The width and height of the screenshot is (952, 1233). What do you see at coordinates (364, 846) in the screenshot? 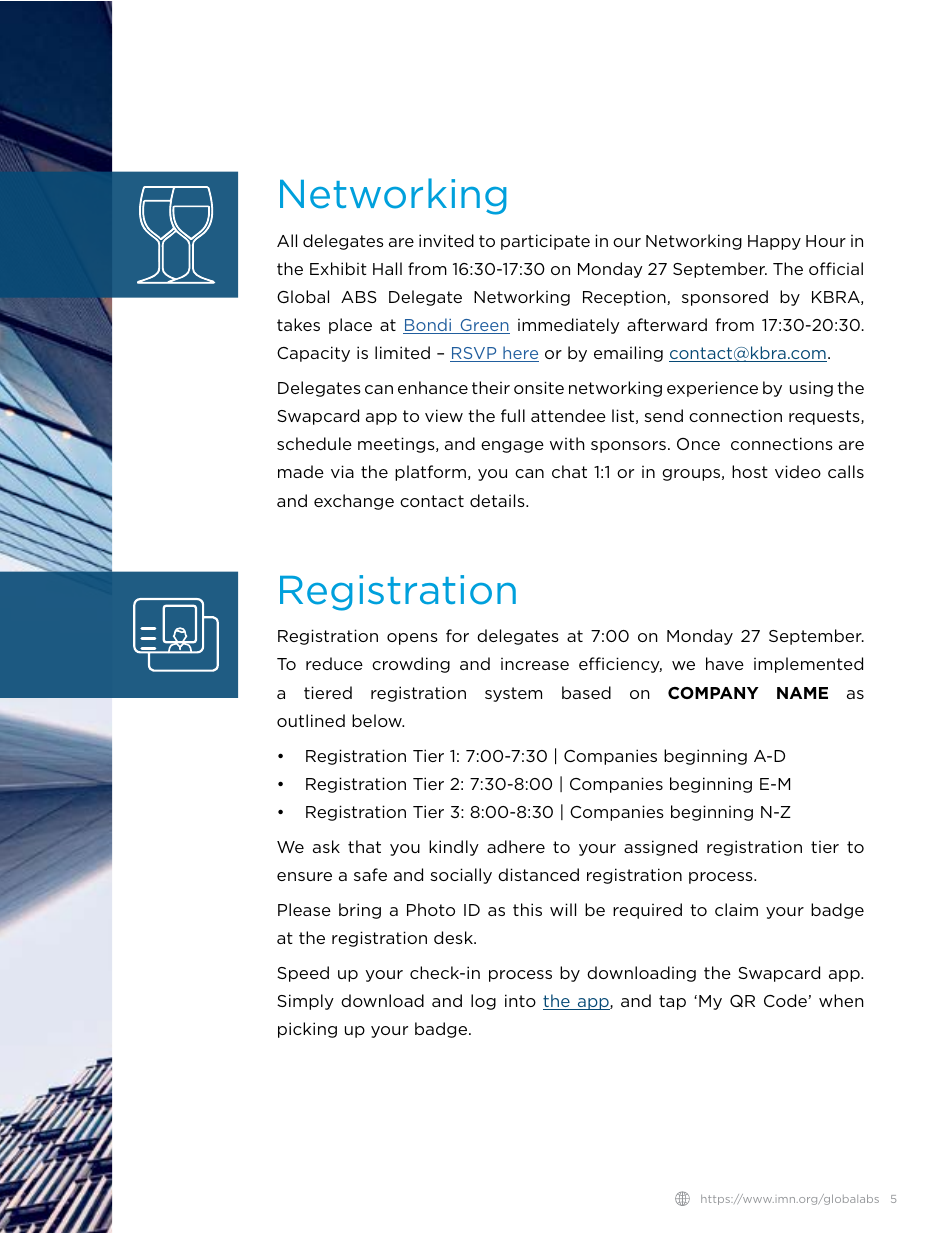
I see `that` at bounding box center [364, 846].
